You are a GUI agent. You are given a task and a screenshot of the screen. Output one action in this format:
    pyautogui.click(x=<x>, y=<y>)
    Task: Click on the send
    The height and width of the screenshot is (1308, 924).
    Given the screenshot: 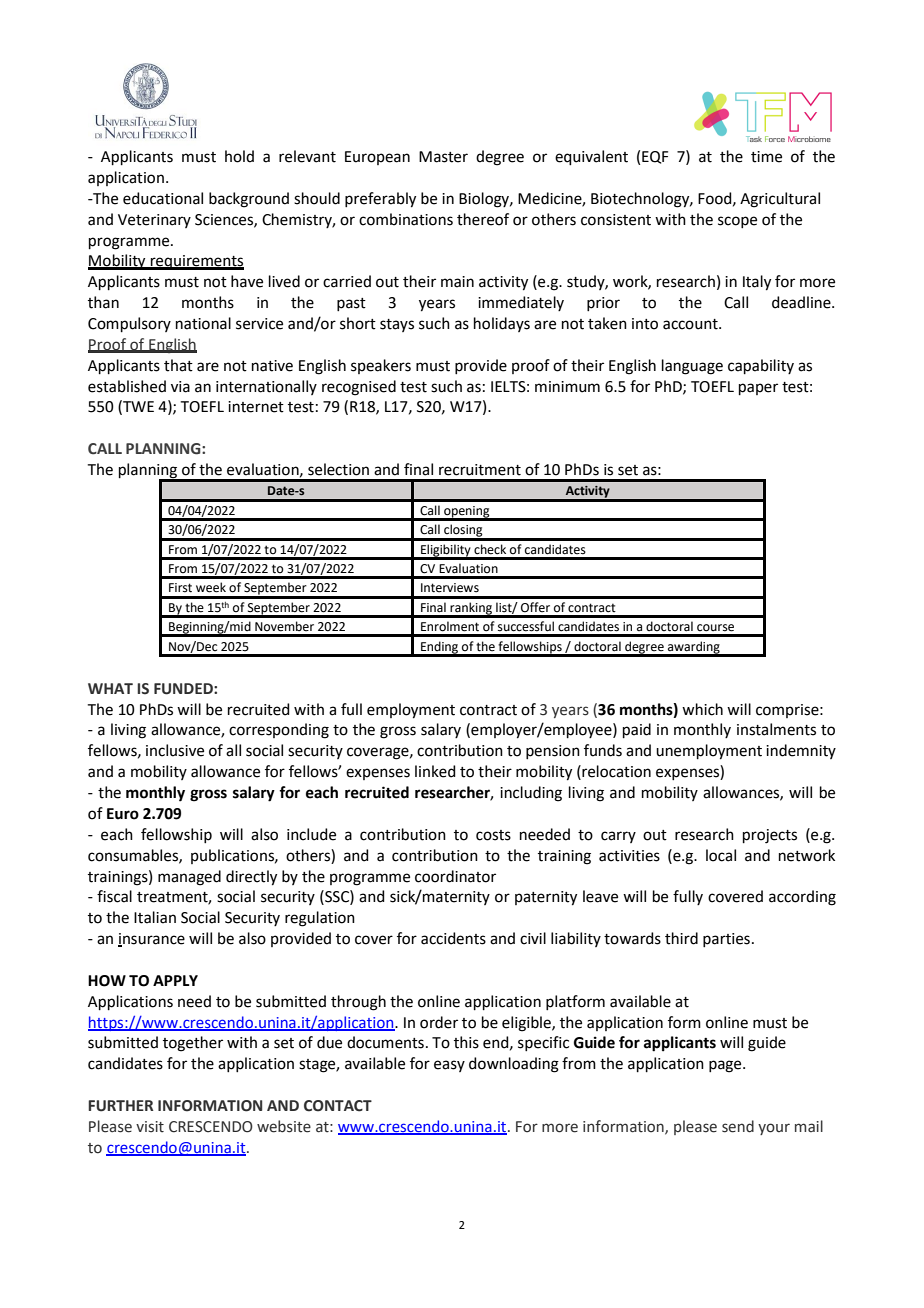 What is the action you would take?
    pyautogui.click(x=738, y=1126)
